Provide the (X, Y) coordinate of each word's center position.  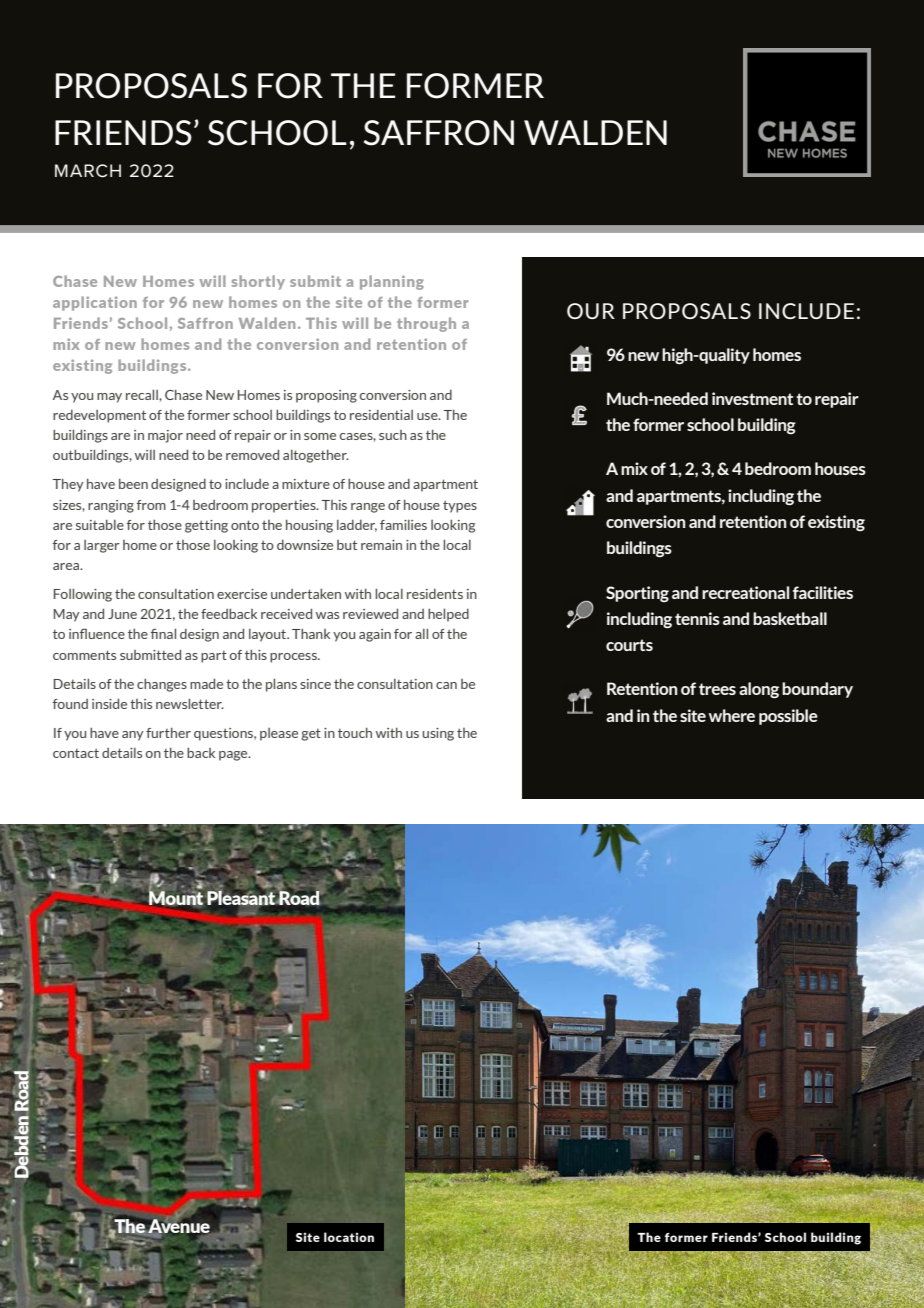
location (349, 1237)
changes (162, 685)
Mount (175, 898)
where (732, 715)
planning (392, 282)
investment (752, 398)
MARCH (88, 171)
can (446, 685)
